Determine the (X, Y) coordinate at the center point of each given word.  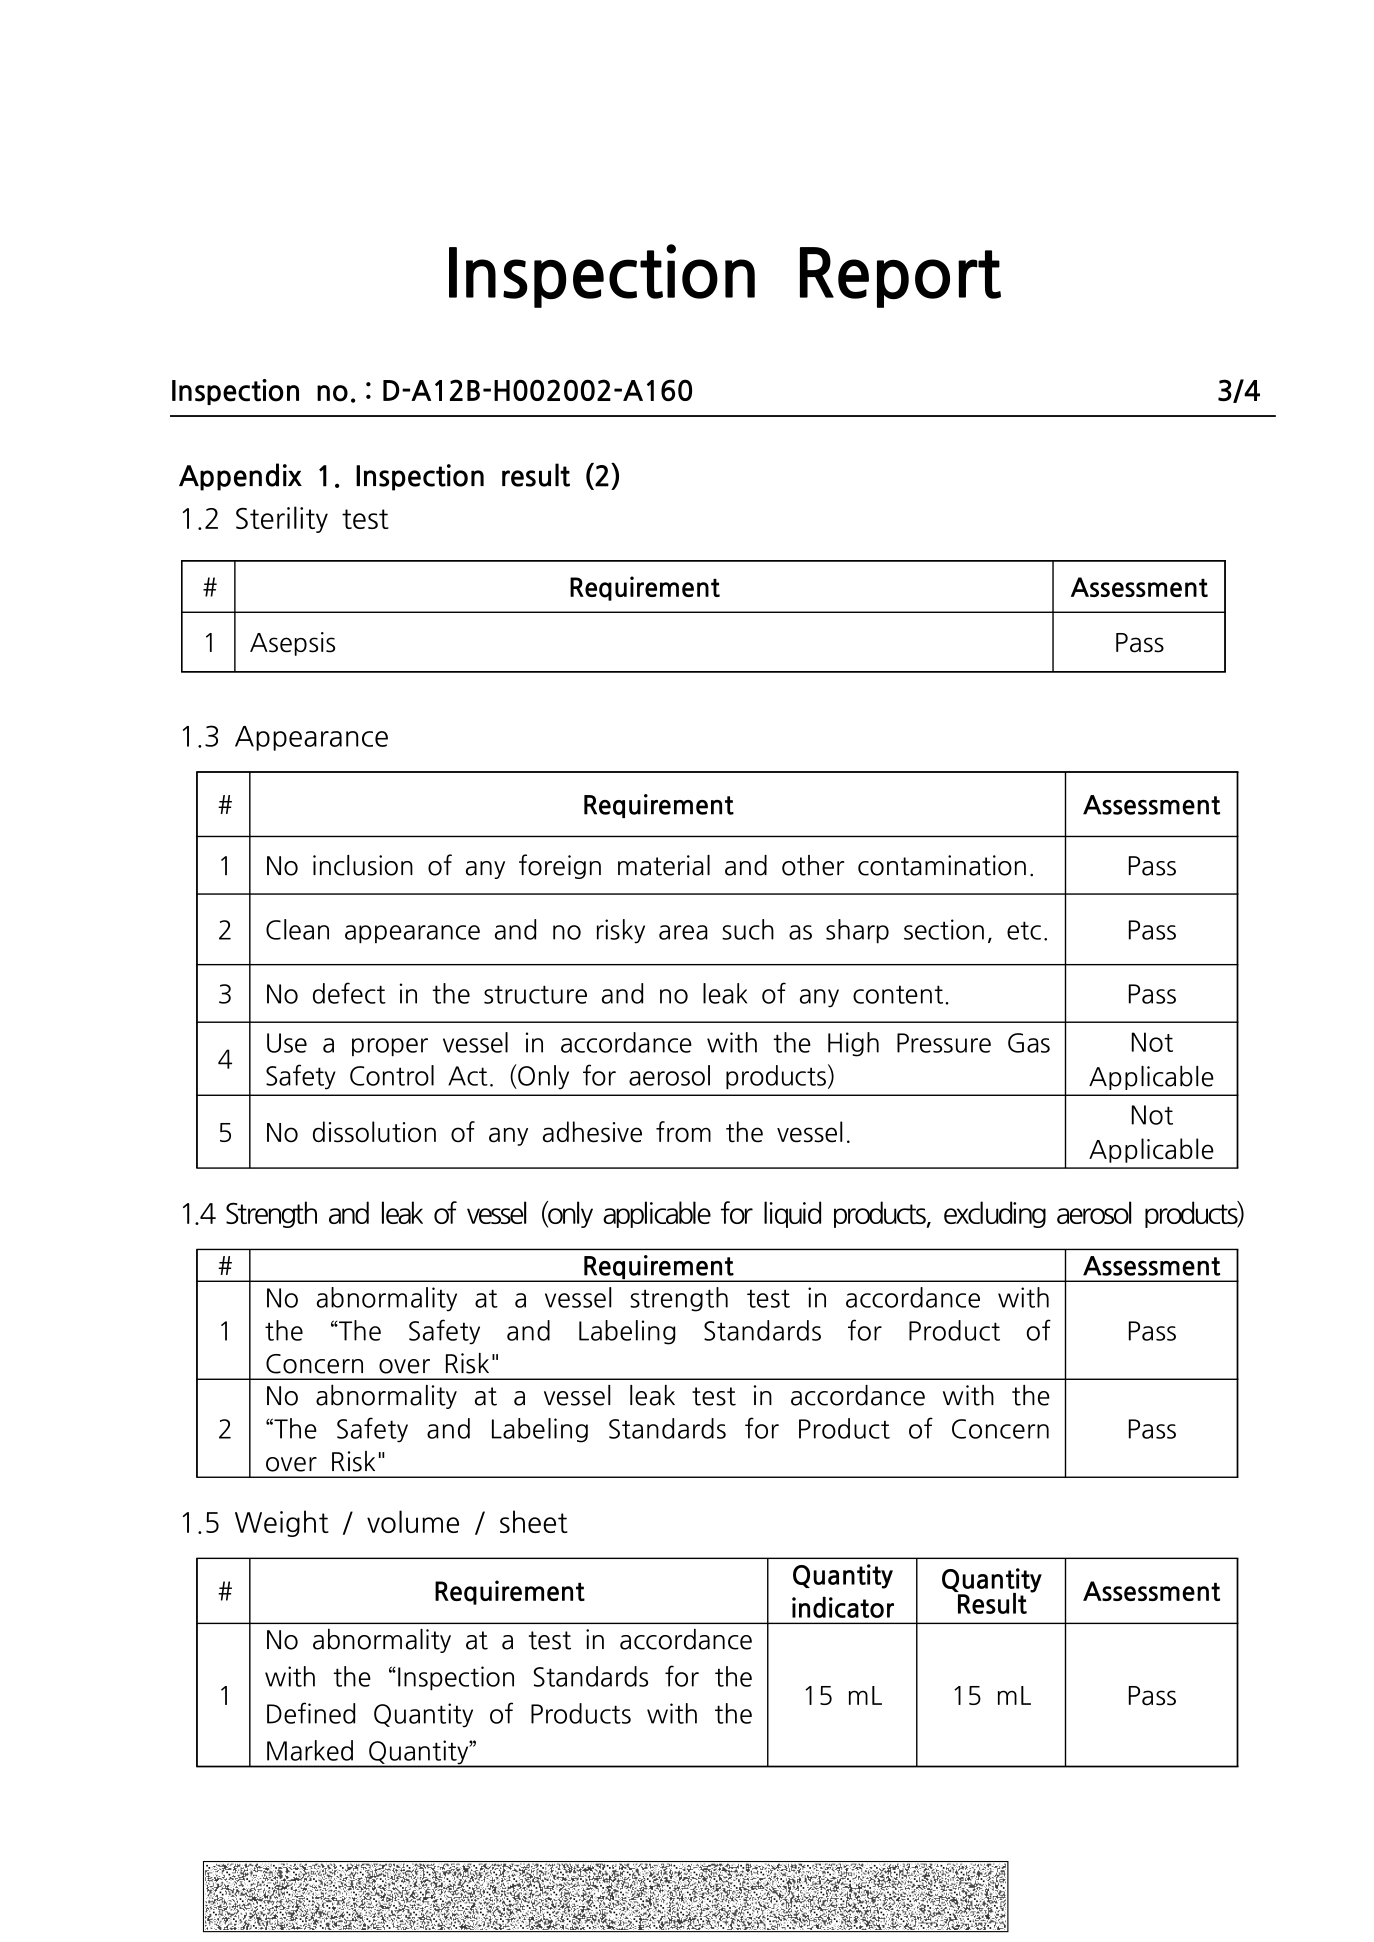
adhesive (592, 1132)
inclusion (363, 865)
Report (900, 277)
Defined (311, 1713)
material (664, 865)
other (813, 865)
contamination (942, 865)
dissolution (374, 1132)
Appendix (240, 477)
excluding (995, 1214)
